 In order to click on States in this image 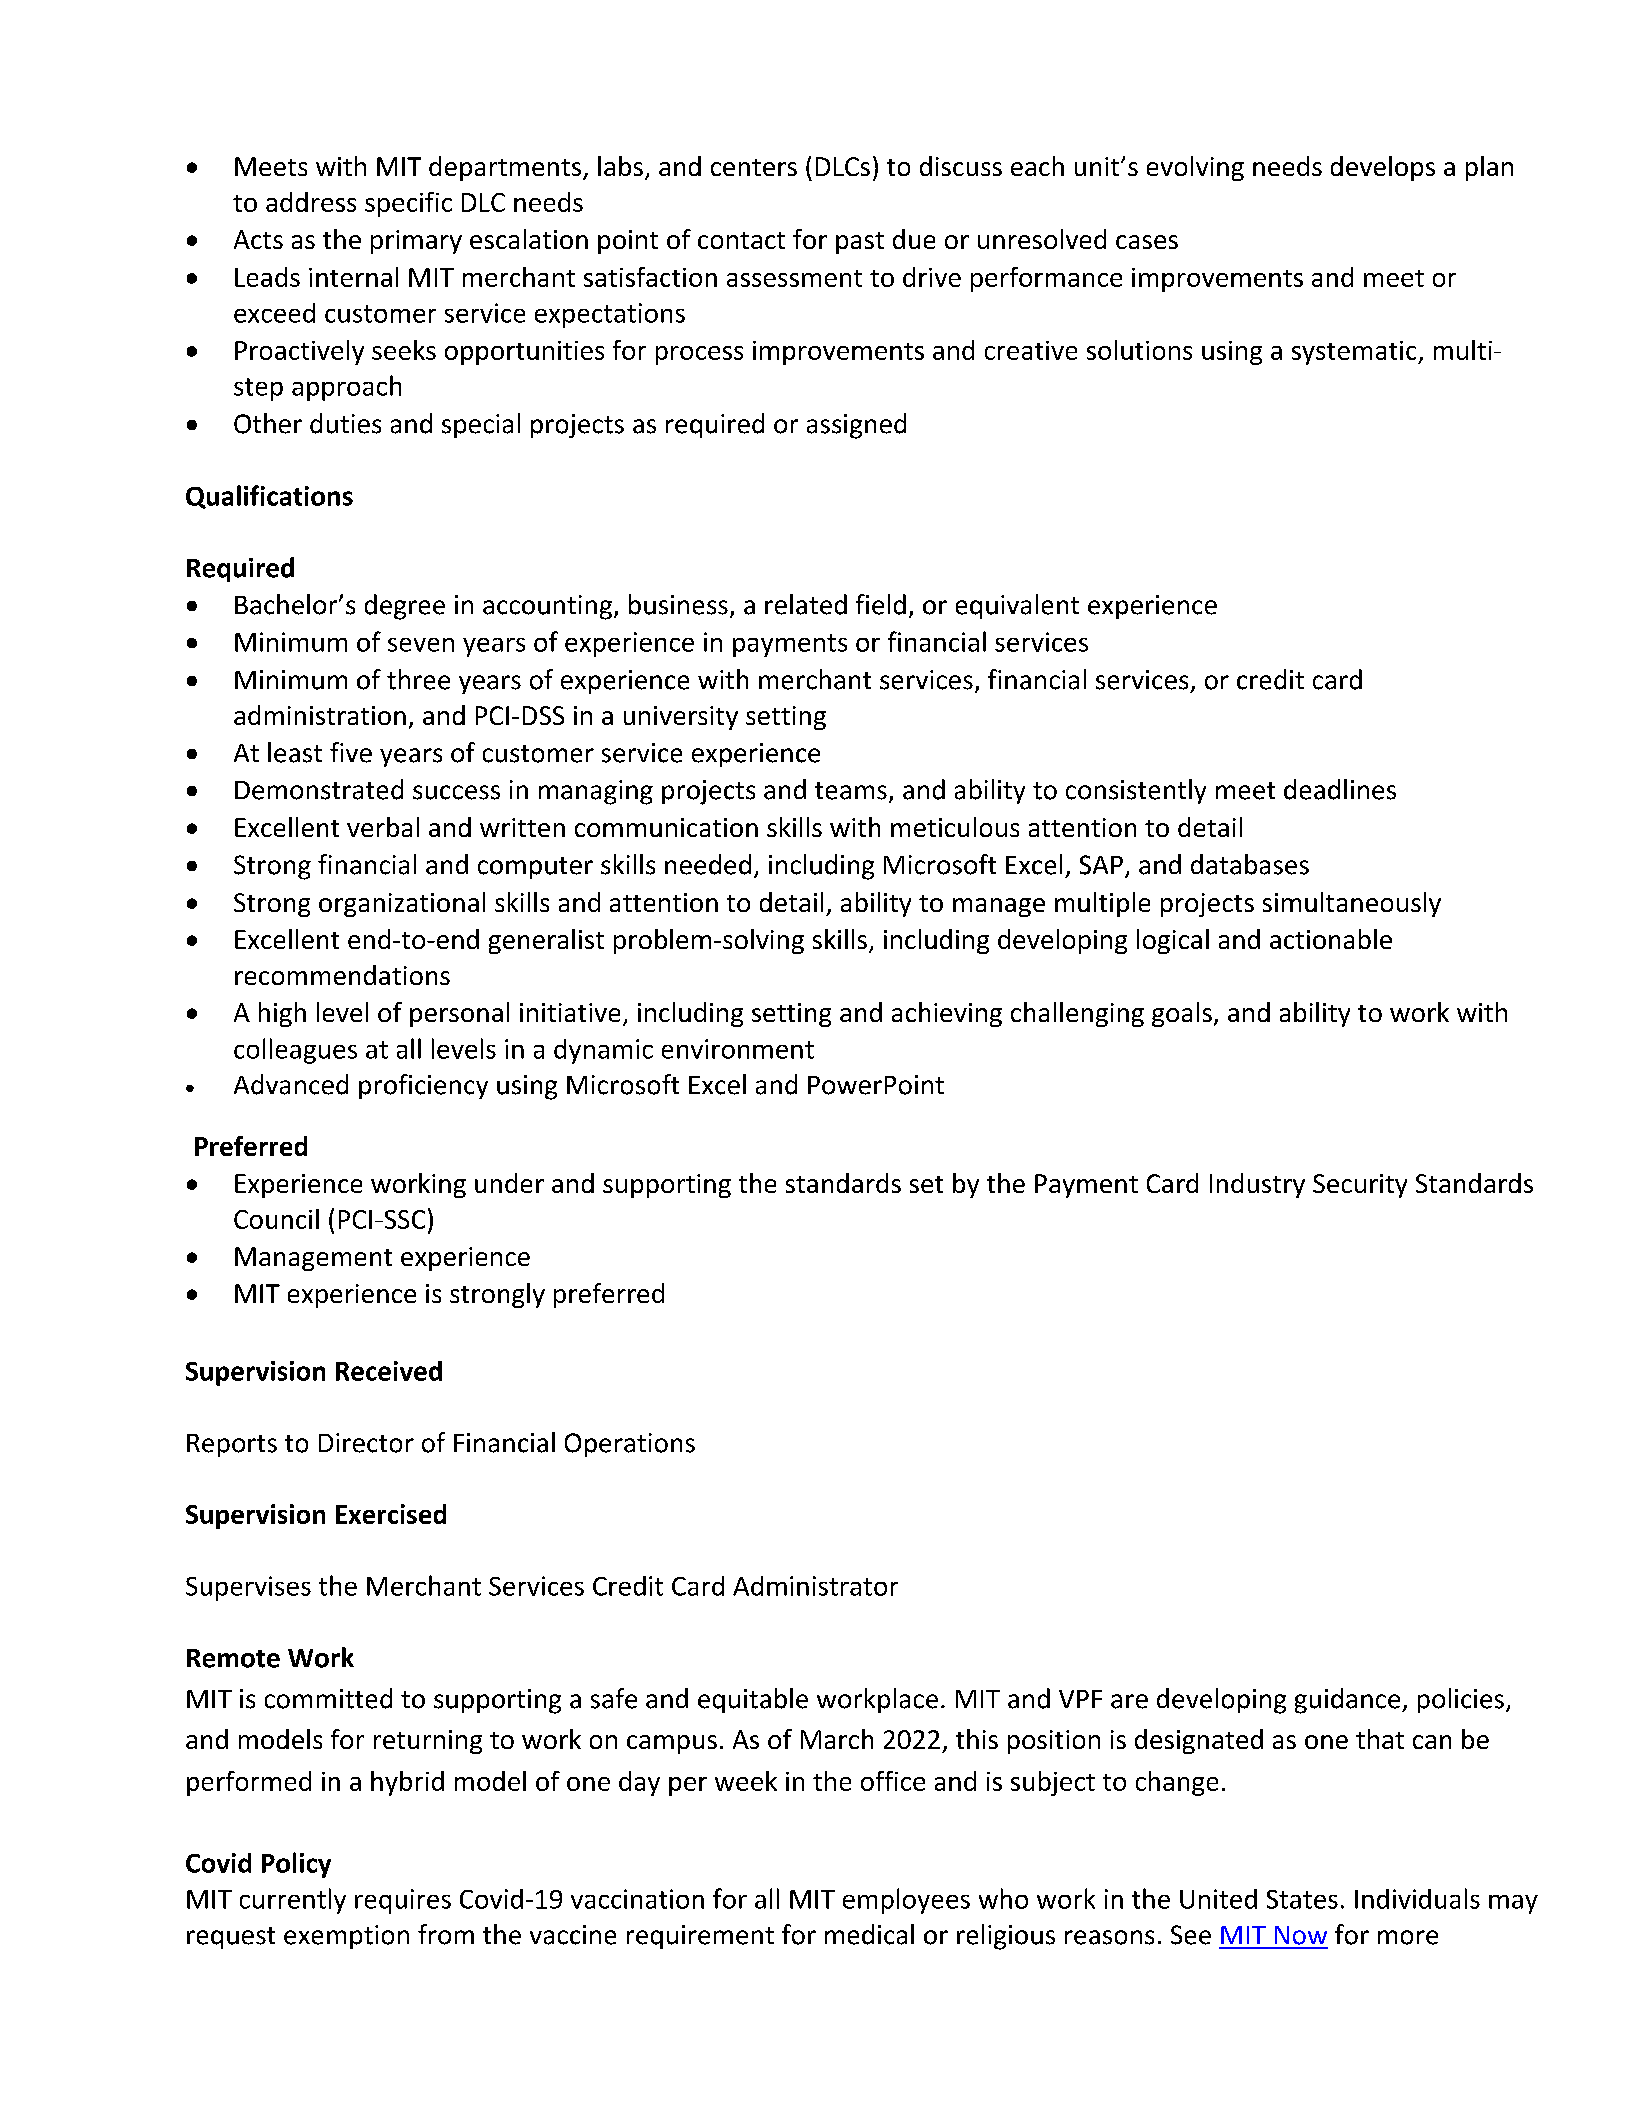, I will do `click(1302, 1899)`.
